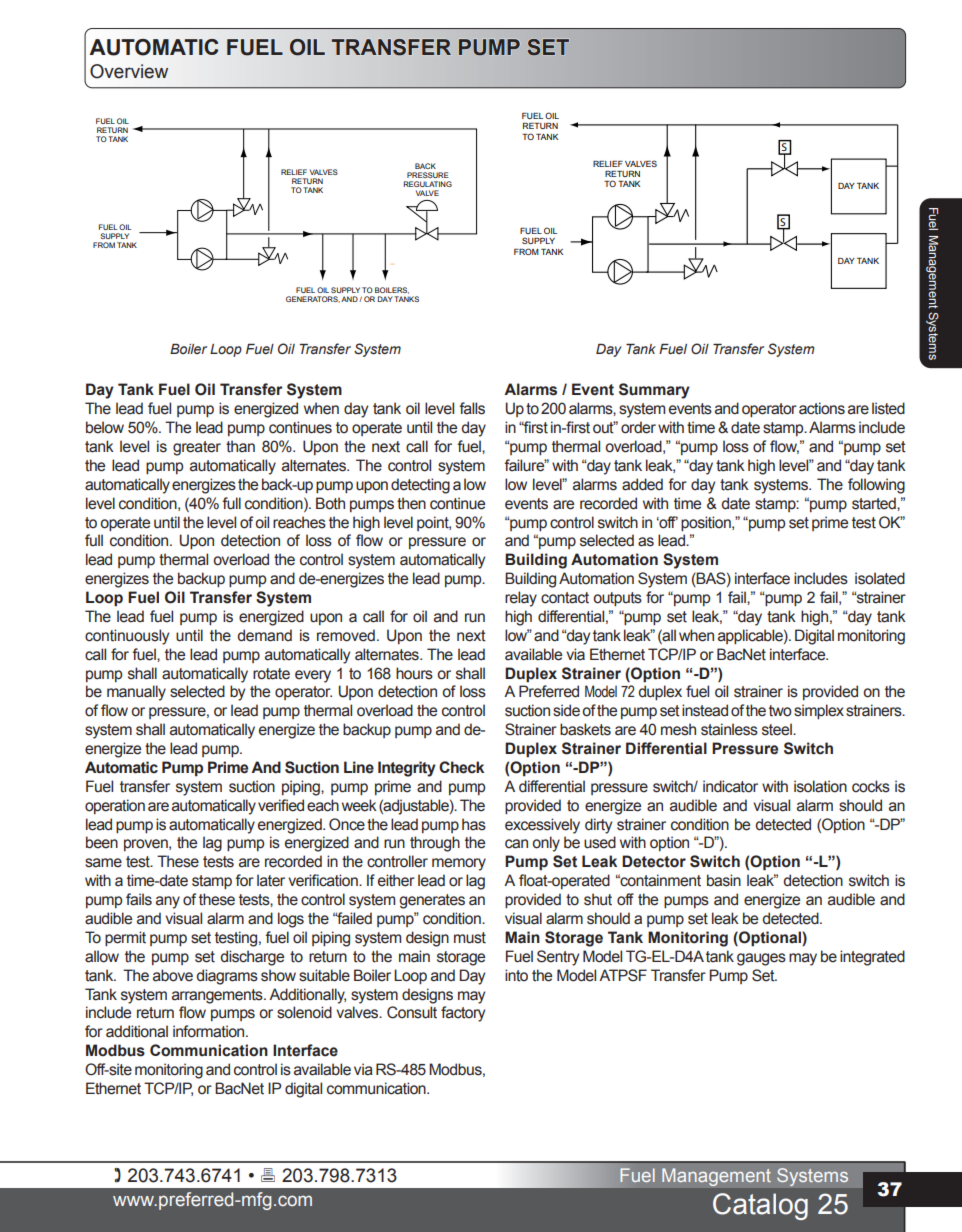  I want to click on Overview, so click(129, 71).
